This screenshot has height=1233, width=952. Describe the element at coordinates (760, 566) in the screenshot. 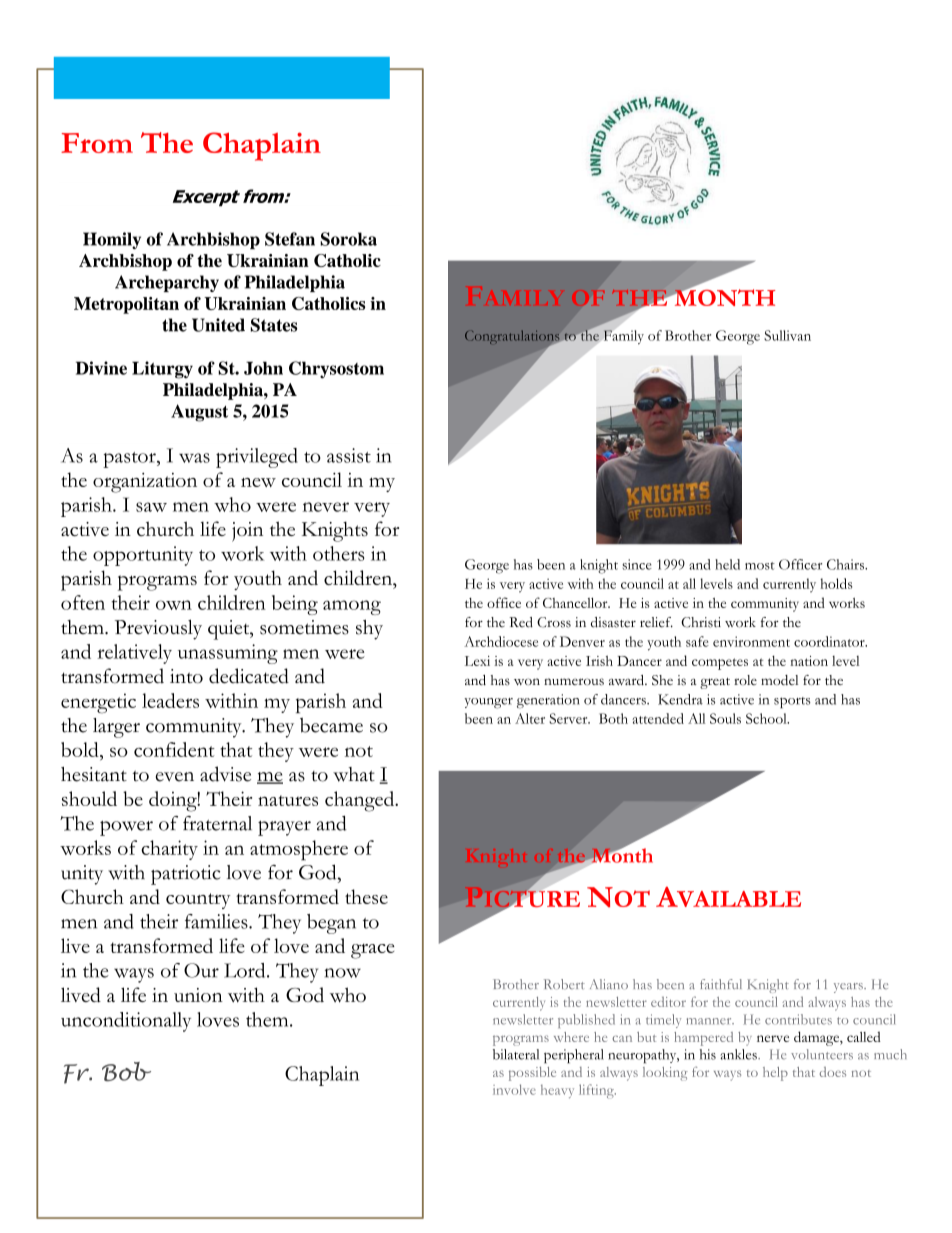

I see `most` at that location.
